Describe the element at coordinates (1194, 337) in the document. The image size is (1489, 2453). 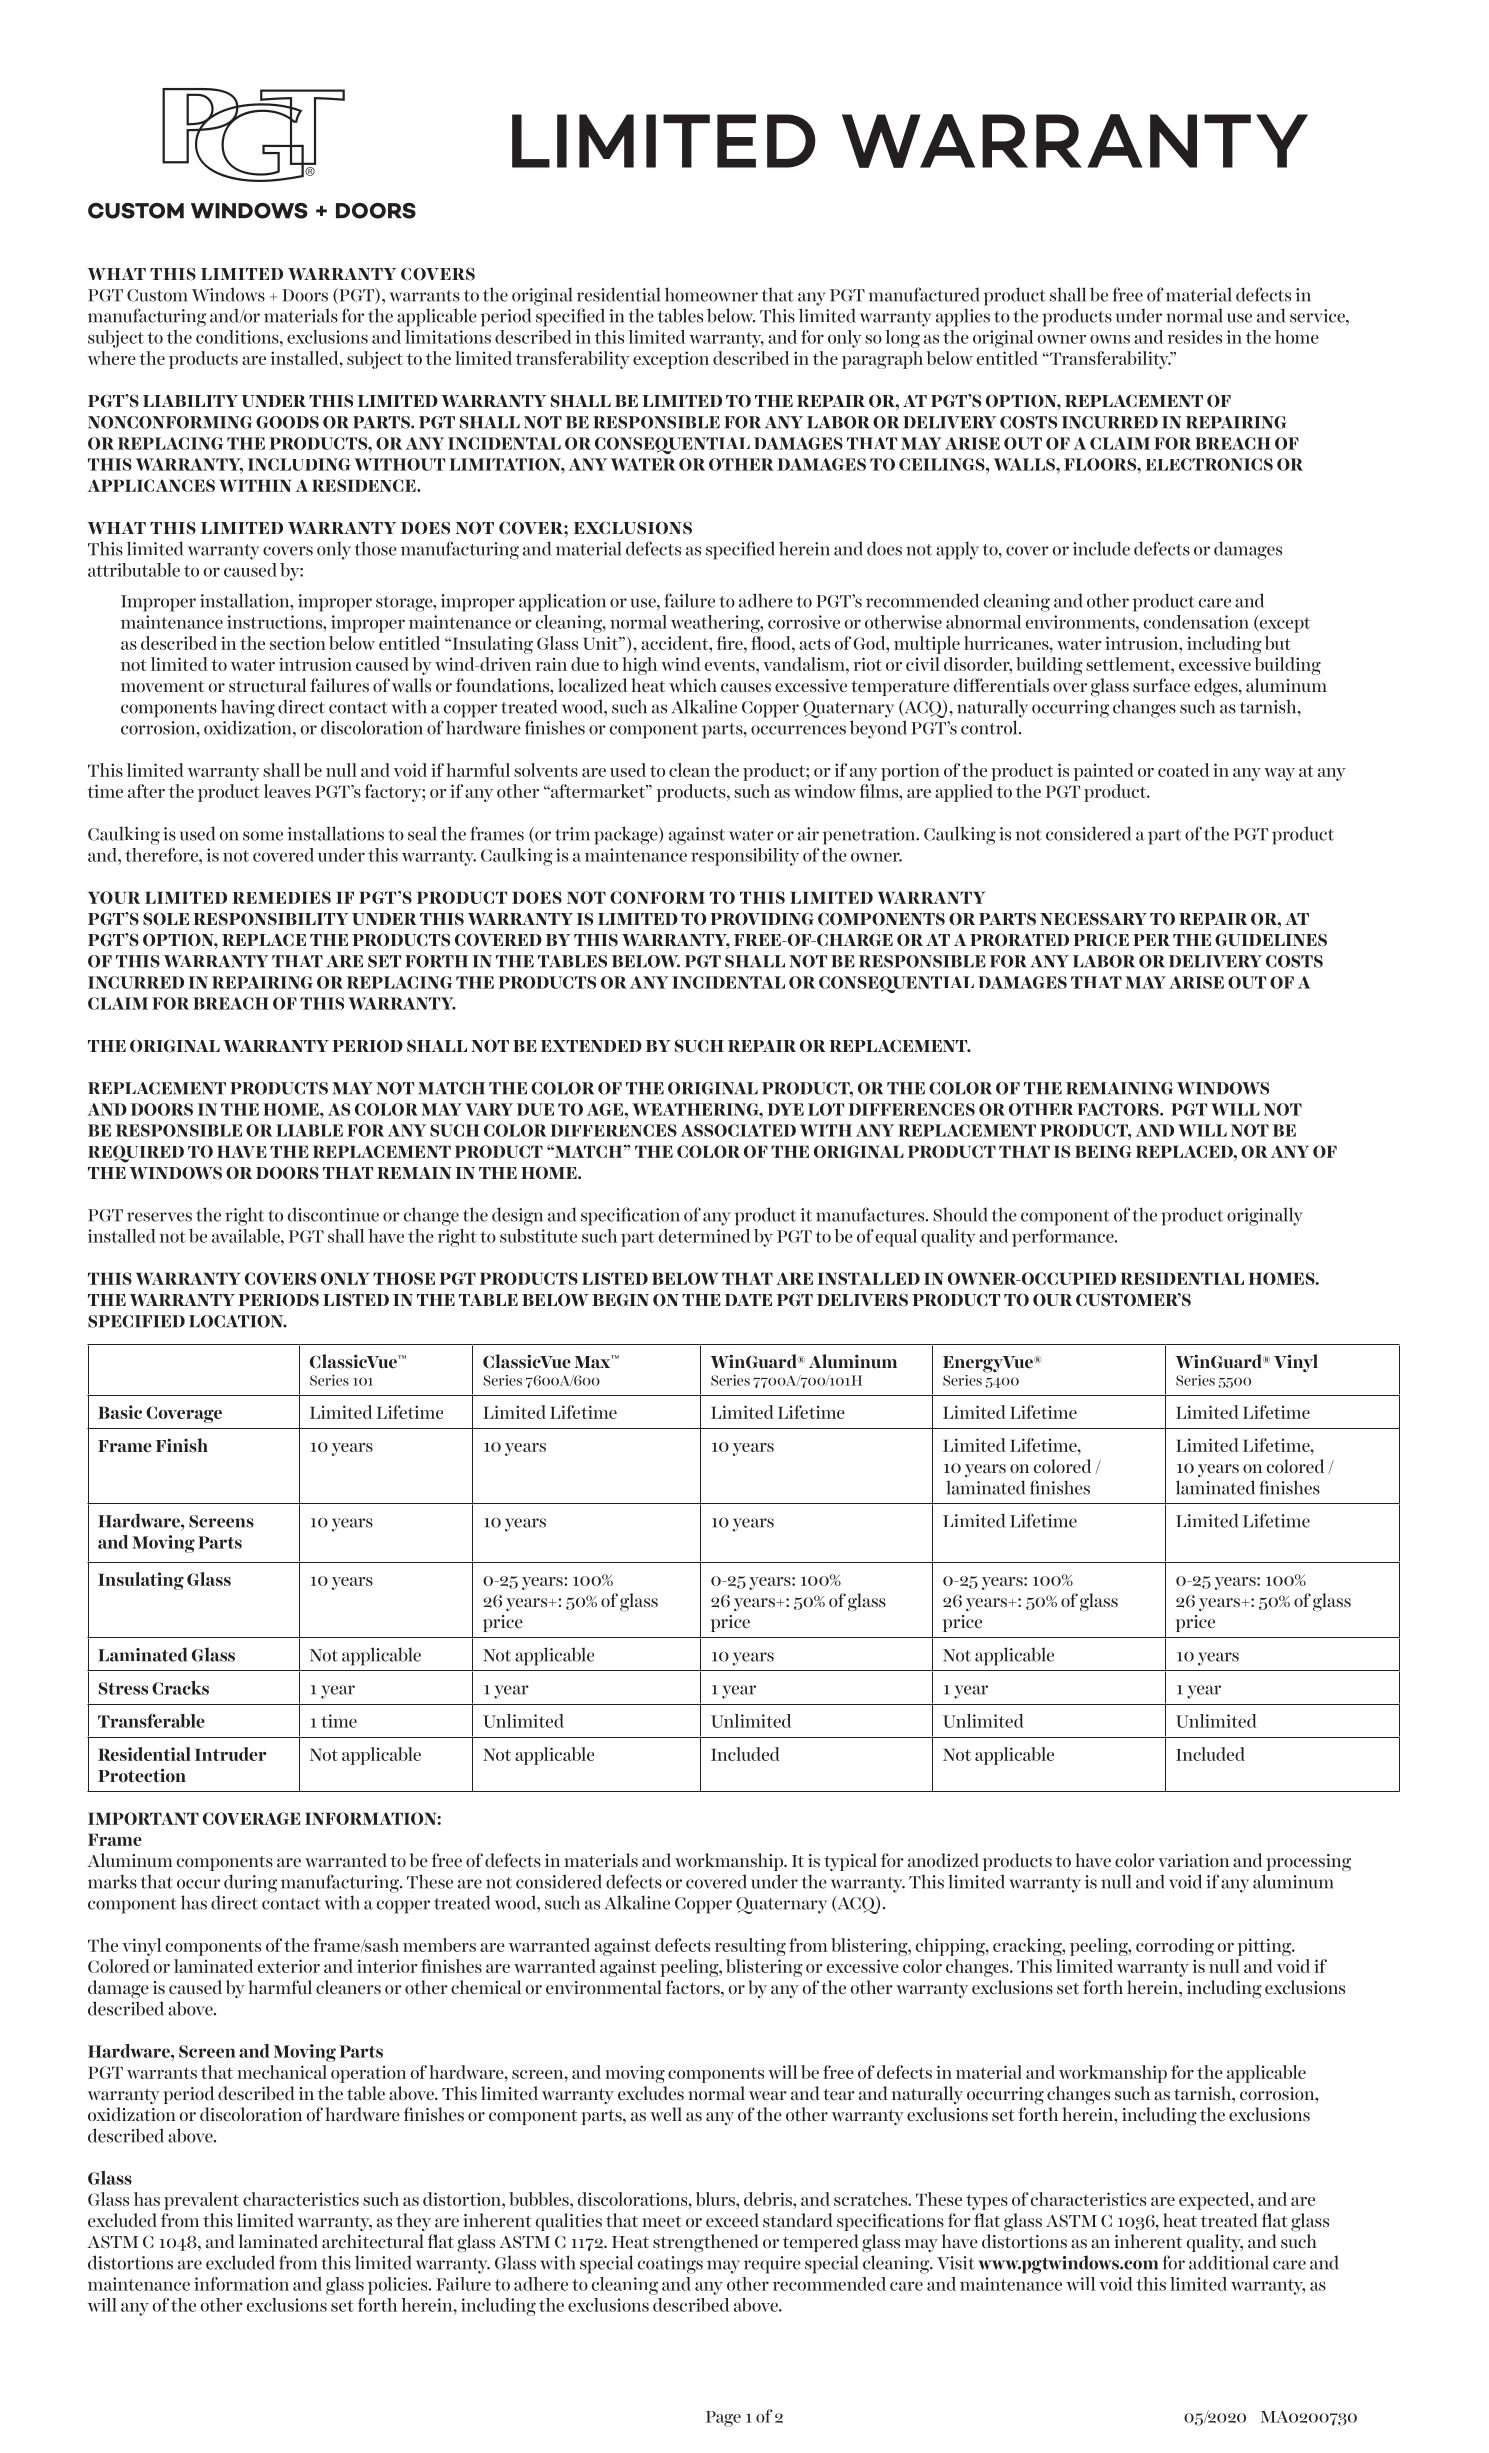
I see `resides` at that location.
